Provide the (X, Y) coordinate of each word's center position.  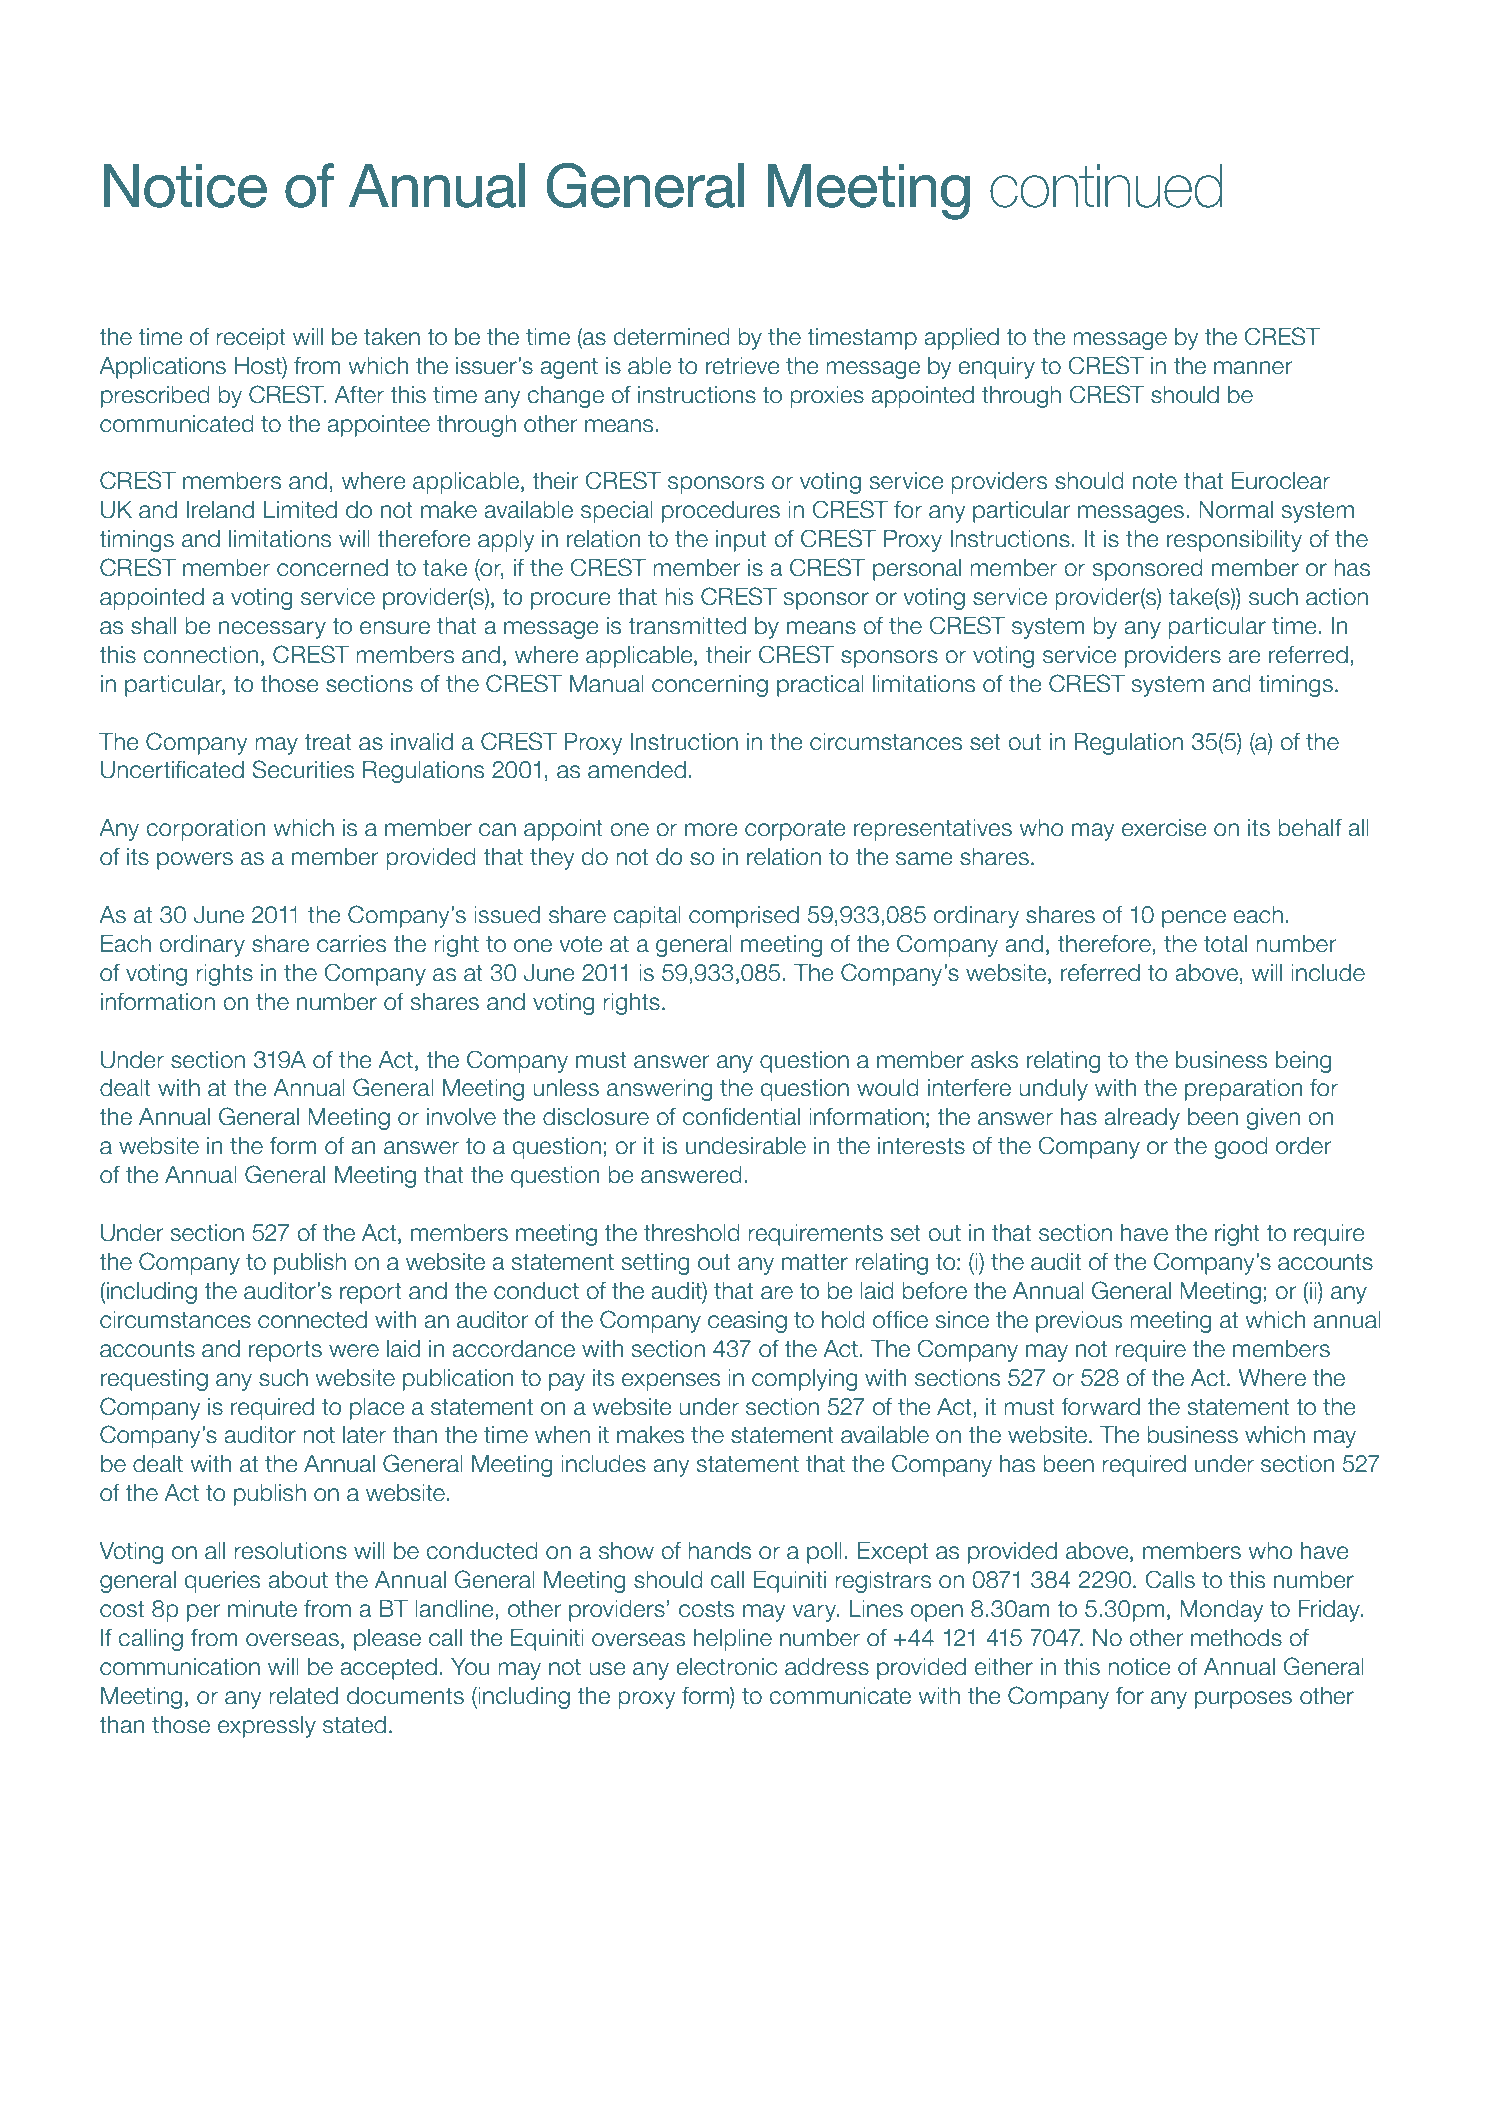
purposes (1243, 1700)
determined (672, 337)
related (303, 1696)
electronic (726, 1667)
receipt (251, 339)
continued (1106, 186)
